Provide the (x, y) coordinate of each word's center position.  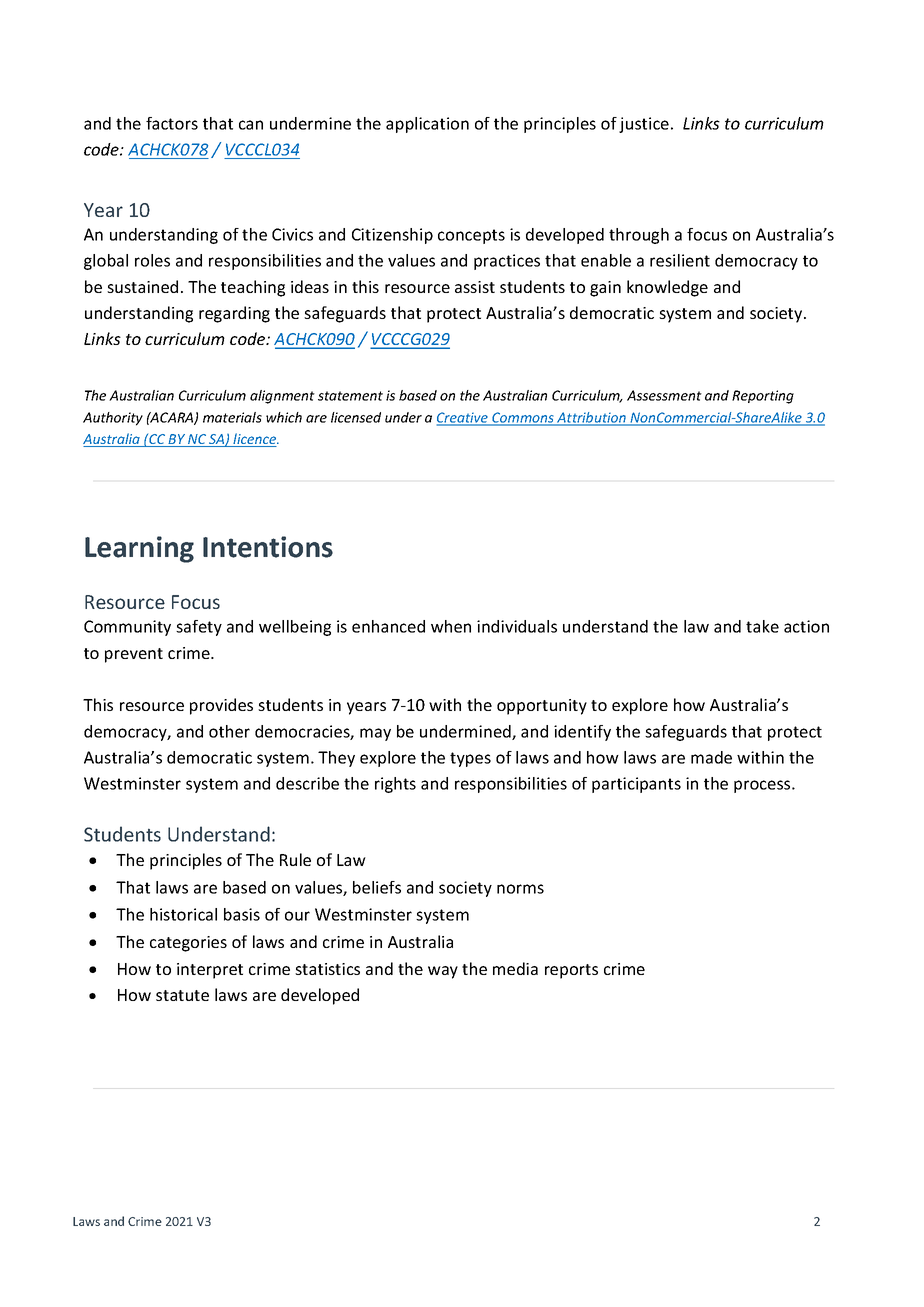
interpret (210, 971)
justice (644, 125)
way (443, 972)
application (427, 125)
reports (571, 971)
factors (172, 123)
